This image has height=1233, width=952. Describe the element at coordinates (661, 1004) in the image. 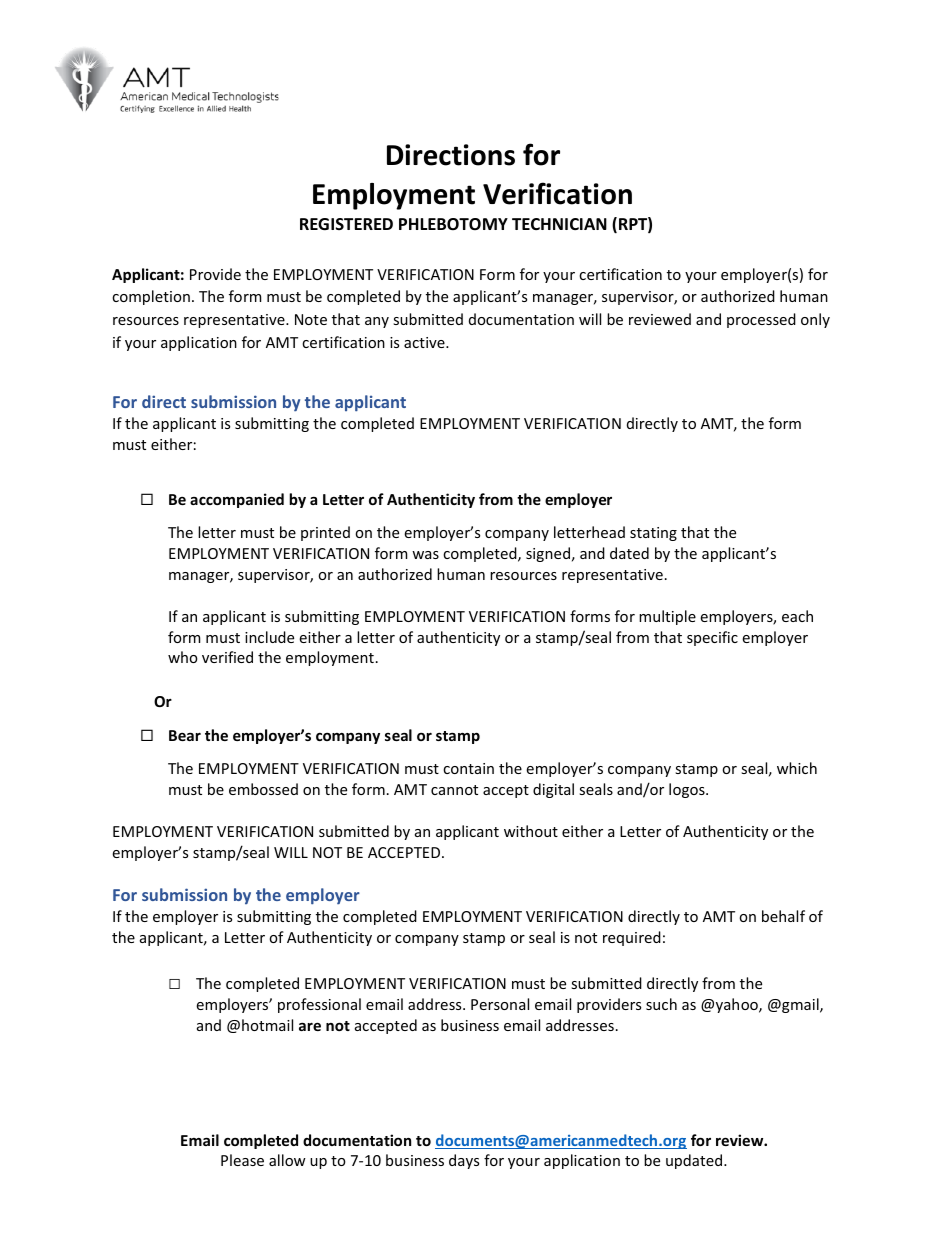

I see `such` at that location.
